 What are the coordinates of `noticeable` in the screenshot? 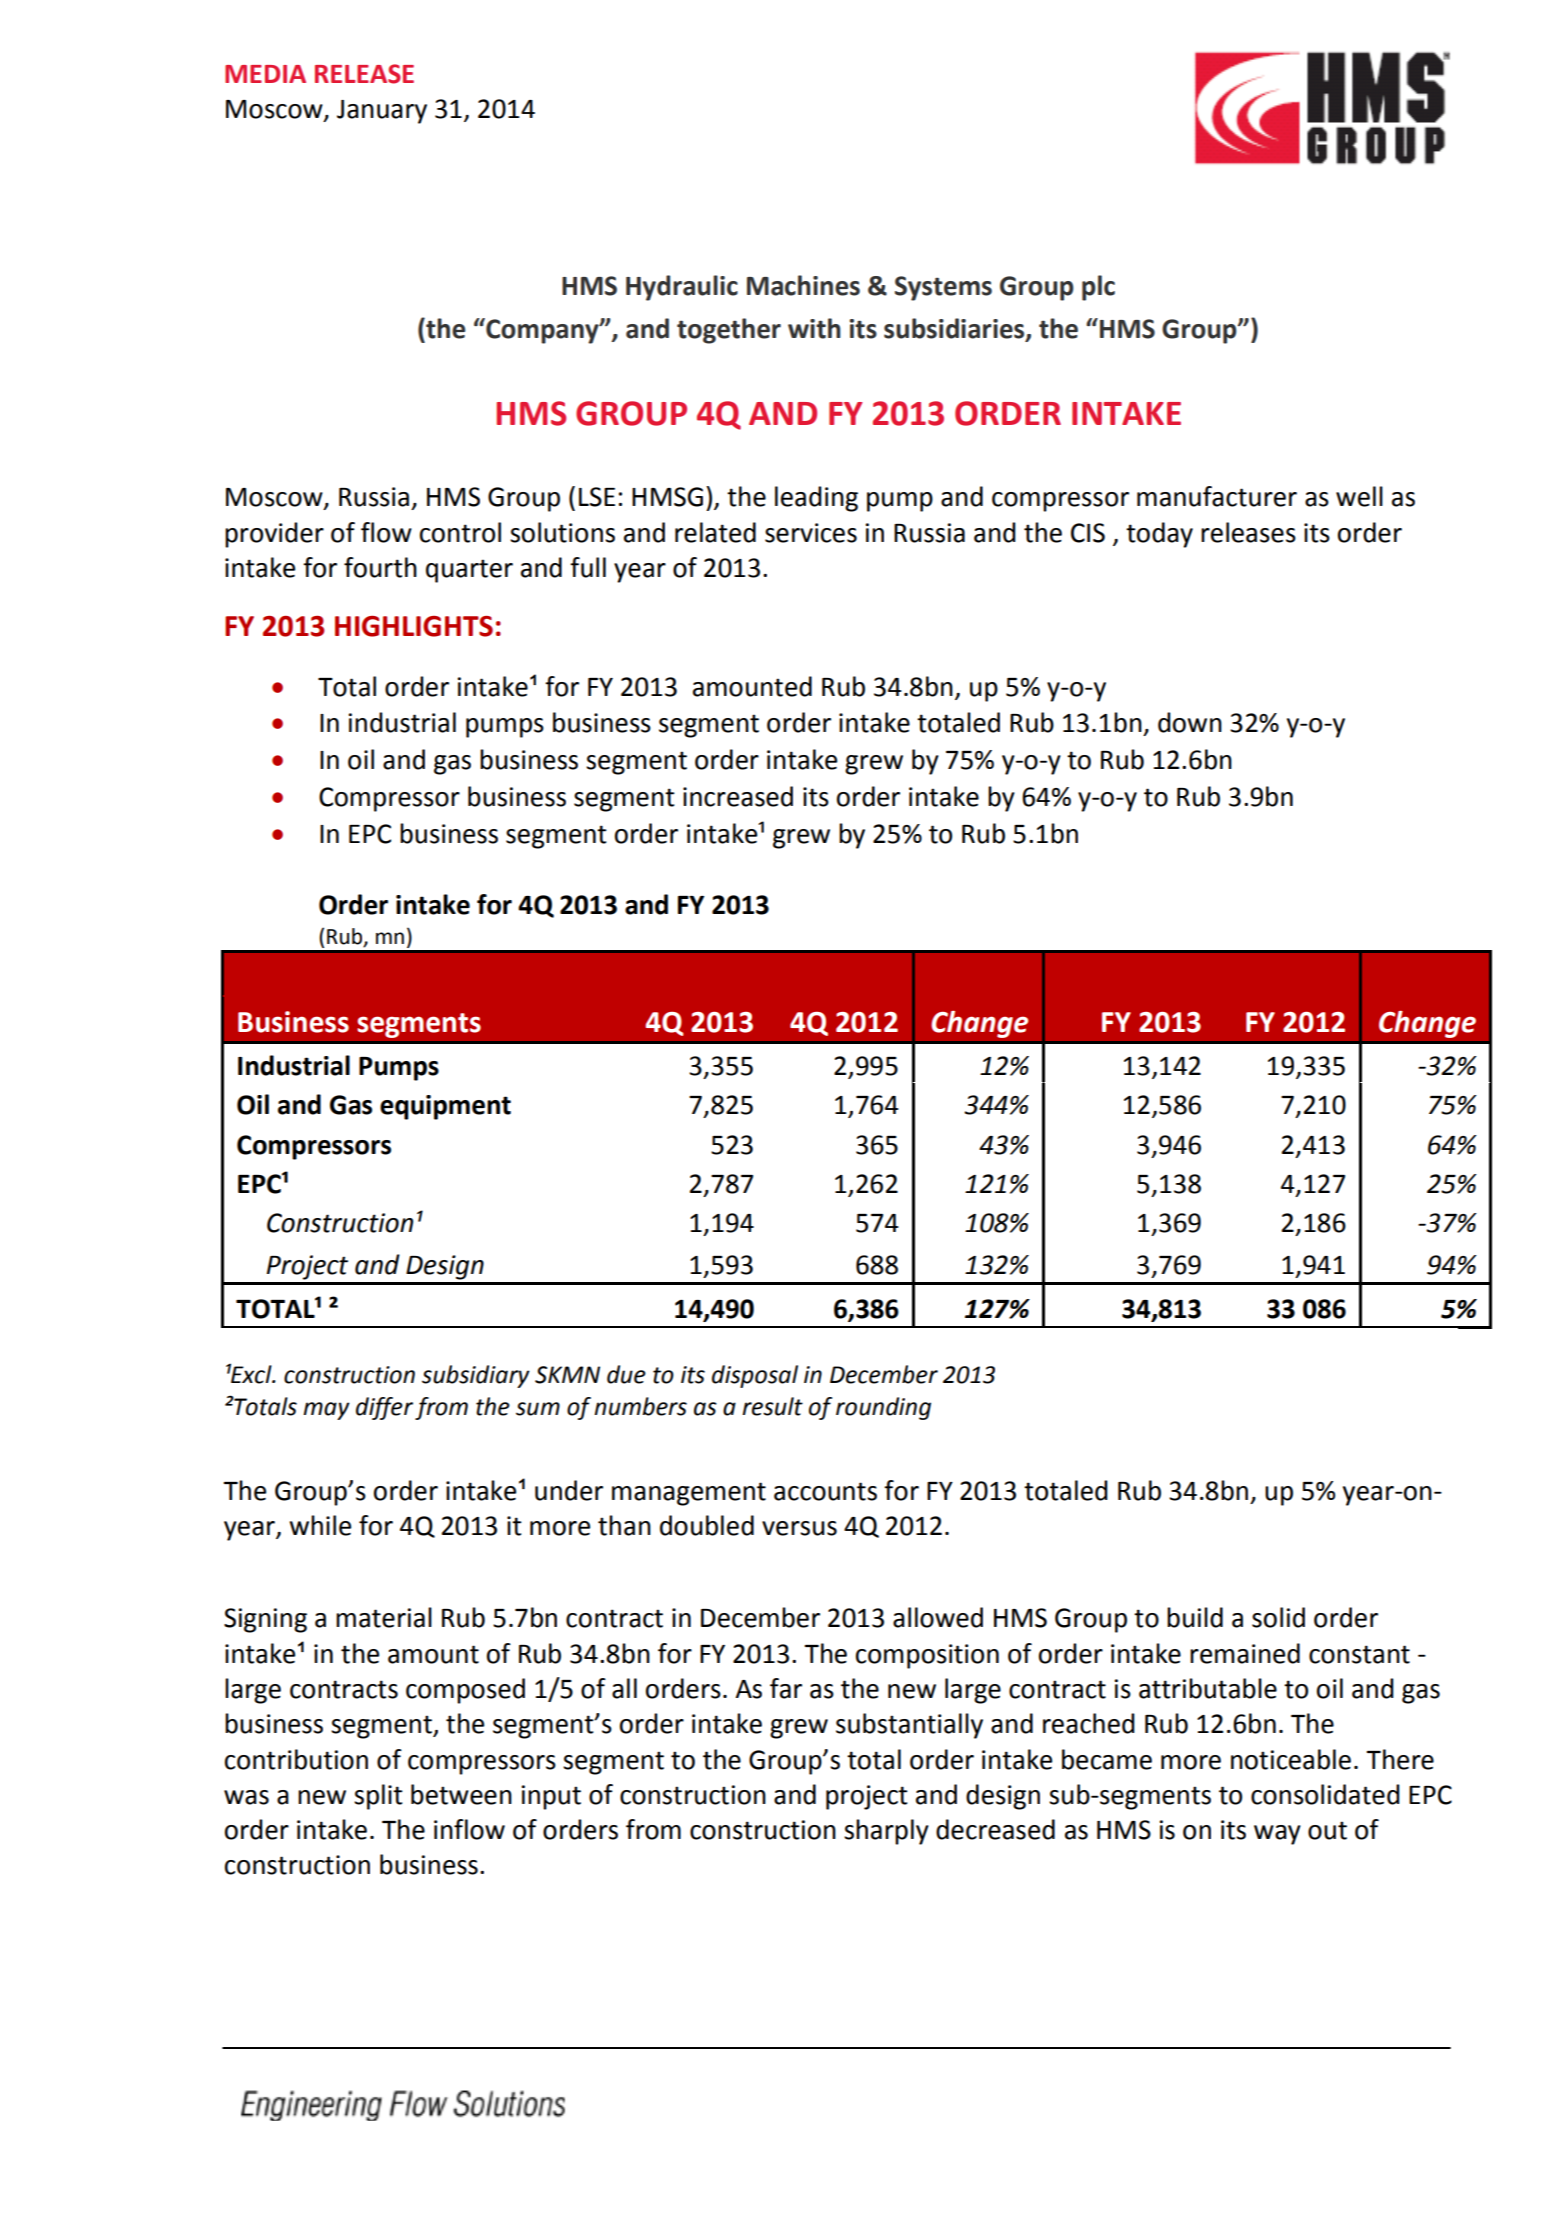 It's located at (1291, 1759).
